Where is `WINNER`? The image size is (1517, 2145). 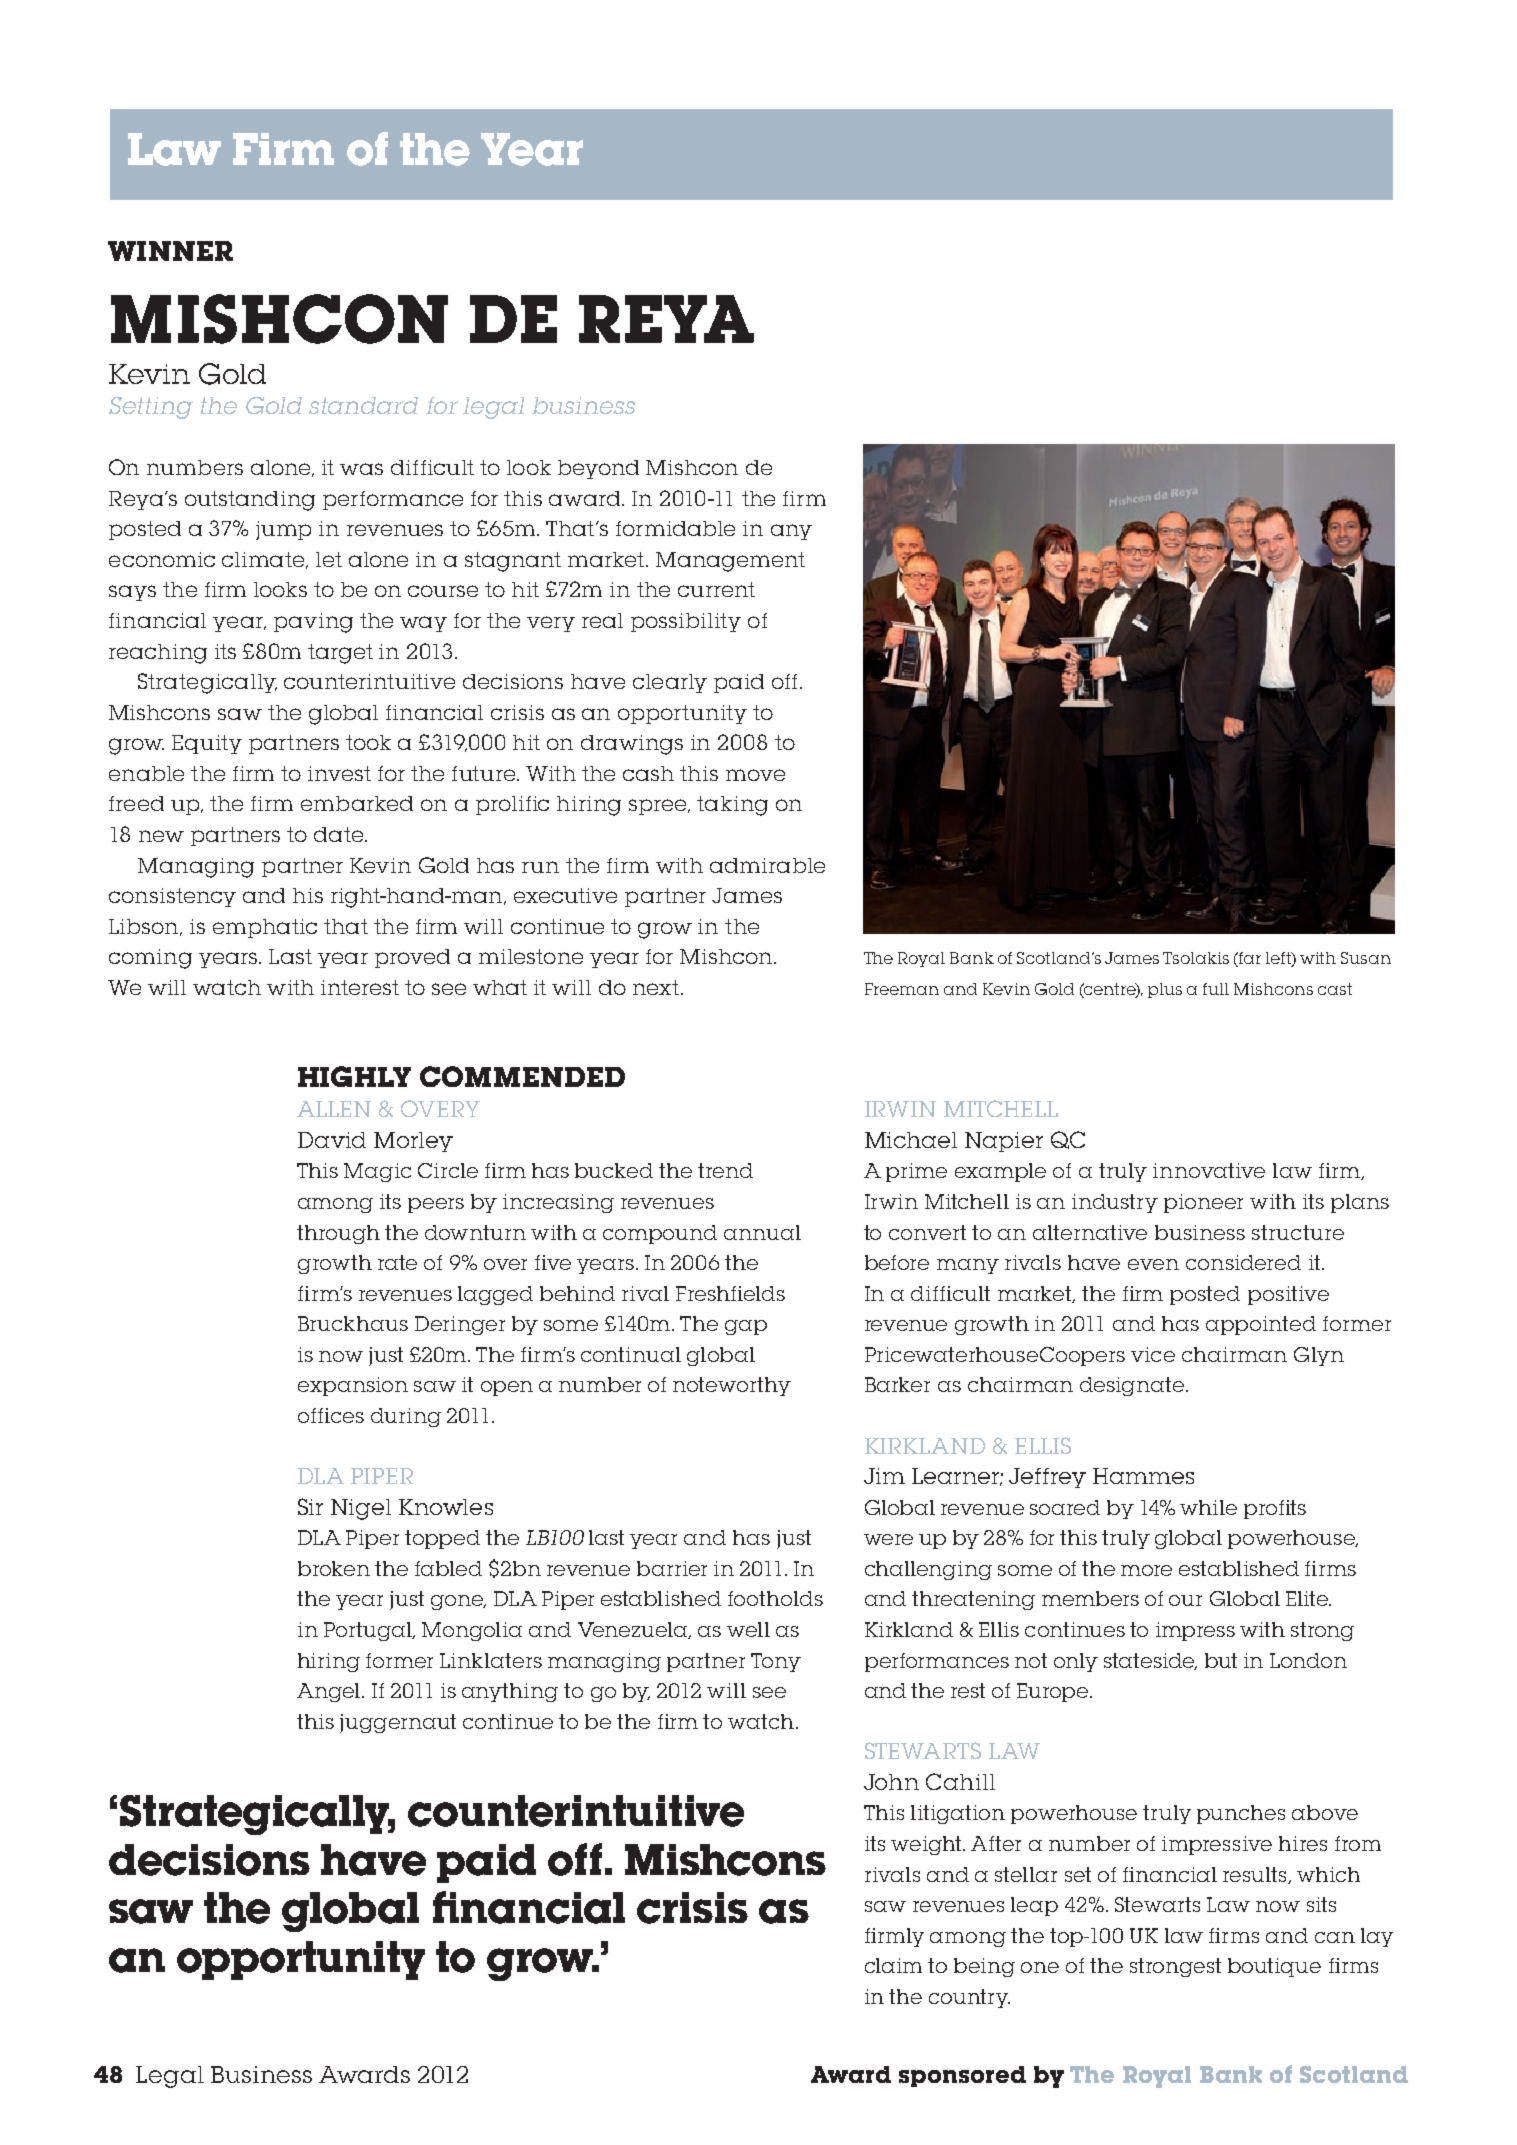
WINNER is located at coordinates (170, 251).
